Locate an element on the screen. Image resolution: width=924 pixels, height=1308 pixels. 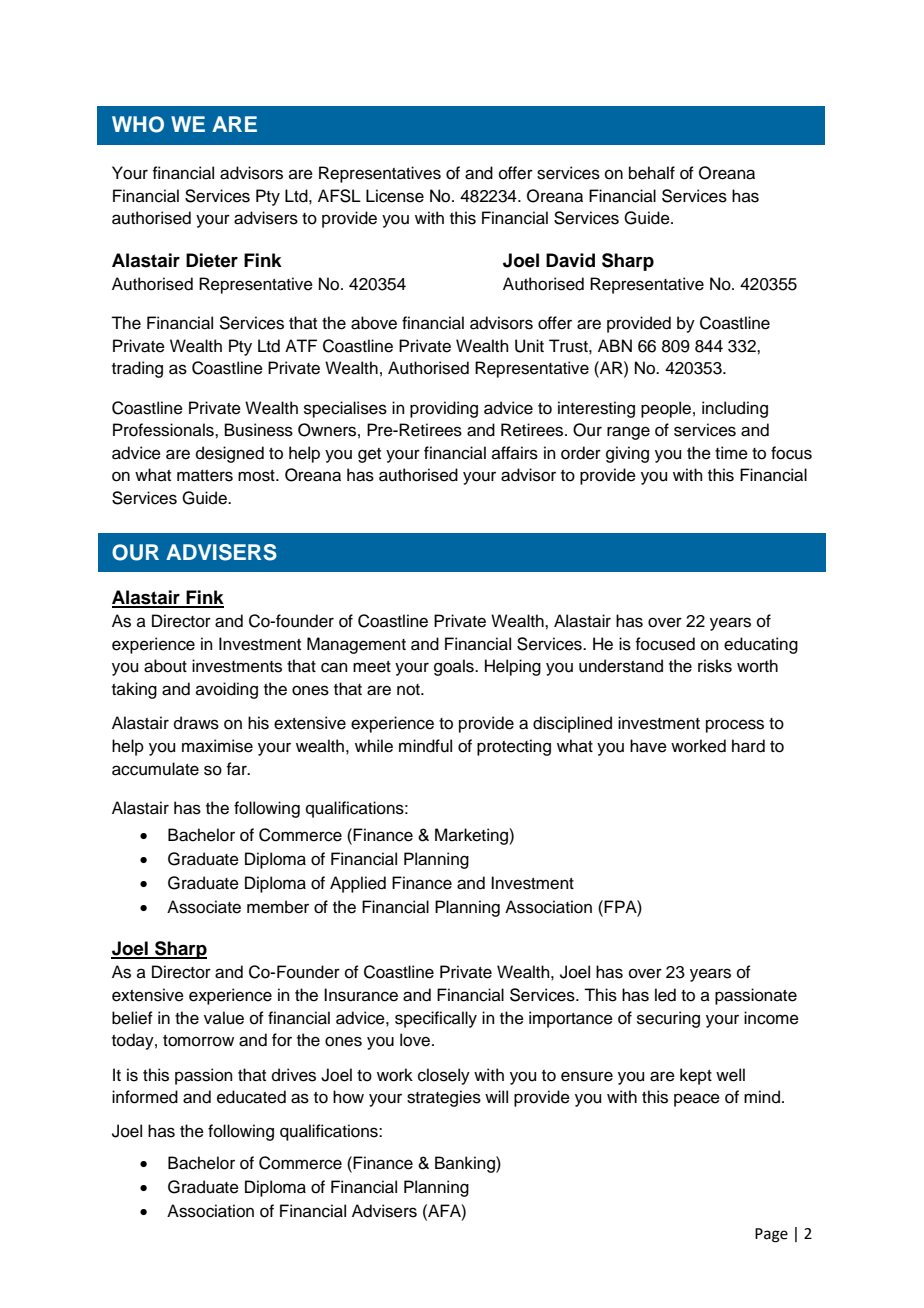
educated is located at coordinates (251, 1097).
